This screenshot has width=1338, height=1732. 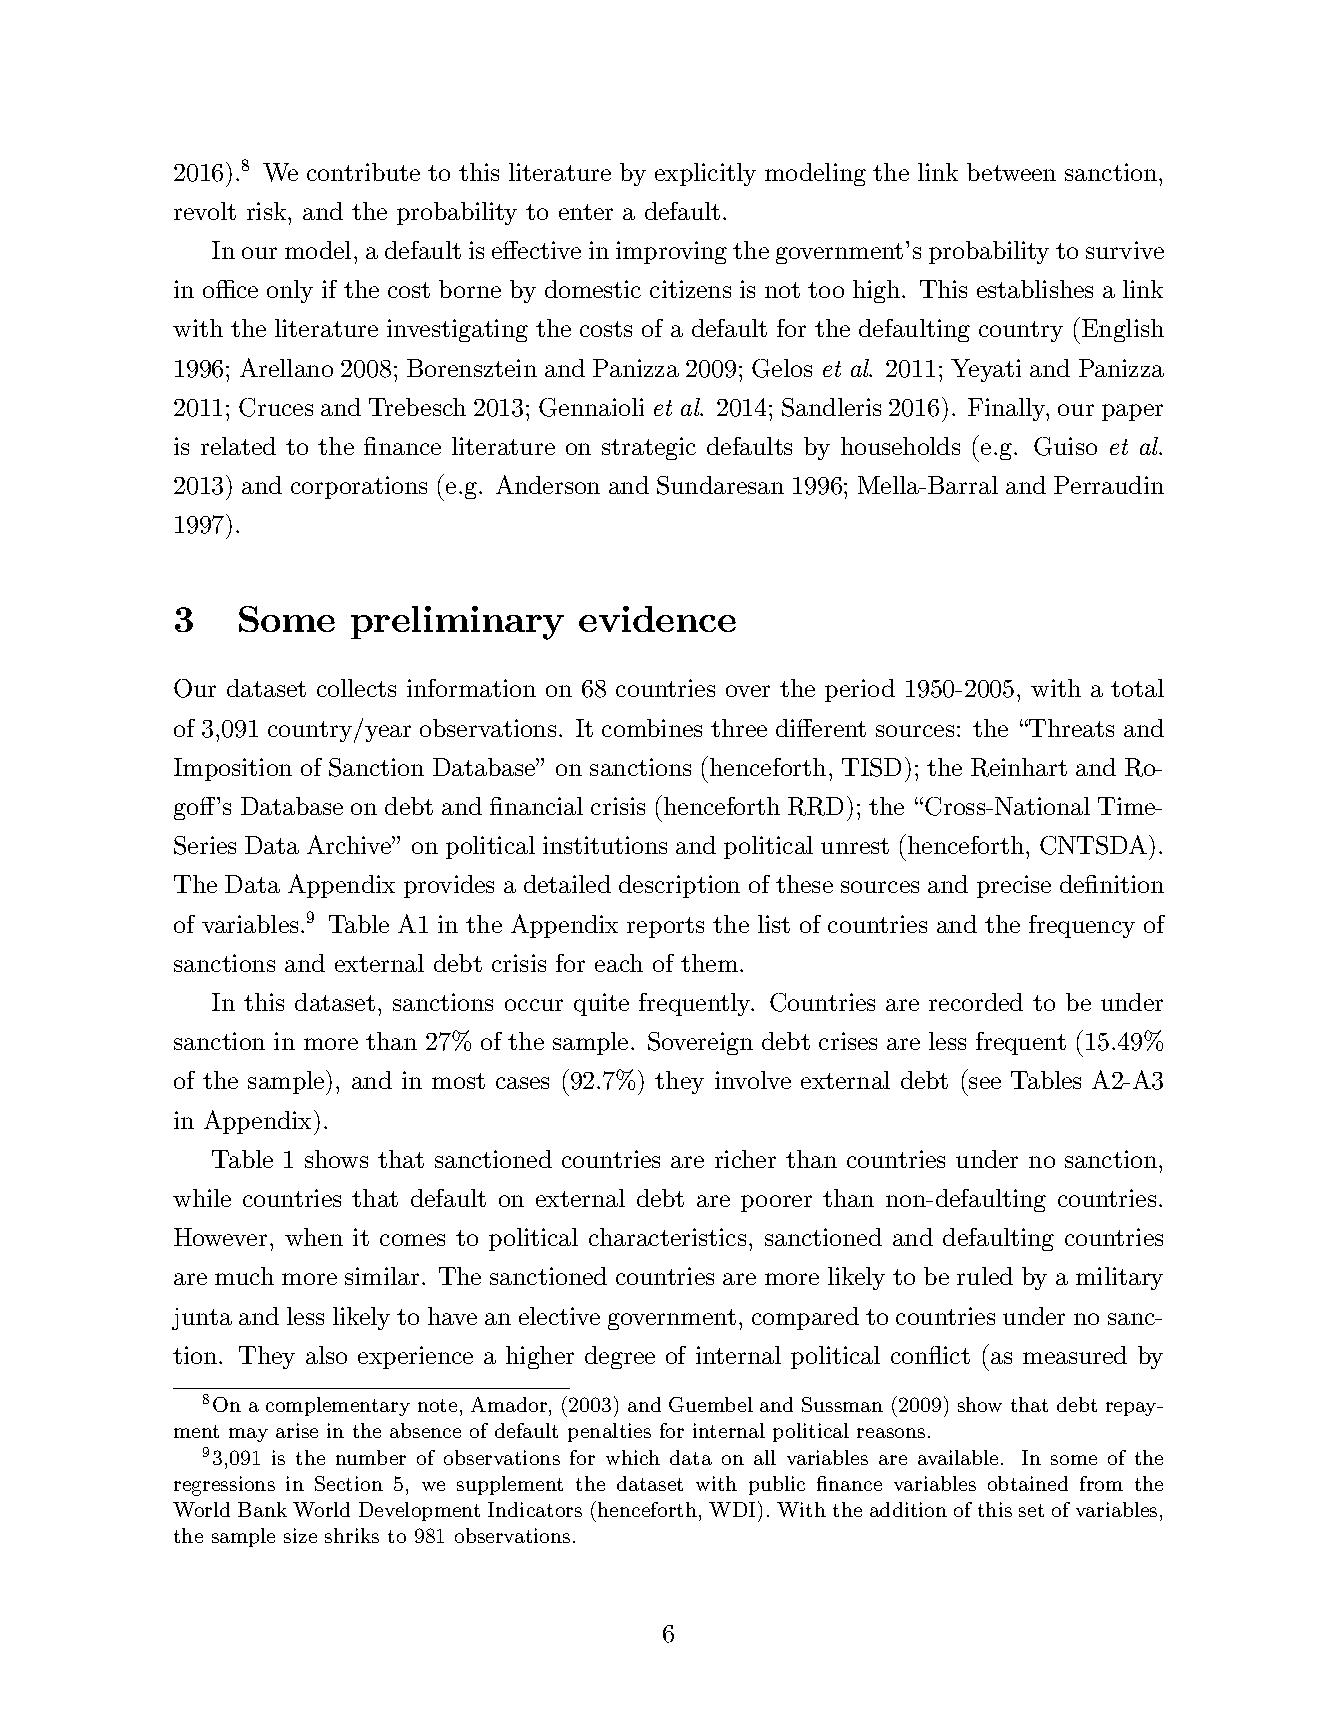 I want to click on collects, so click(x=356, y=688).
